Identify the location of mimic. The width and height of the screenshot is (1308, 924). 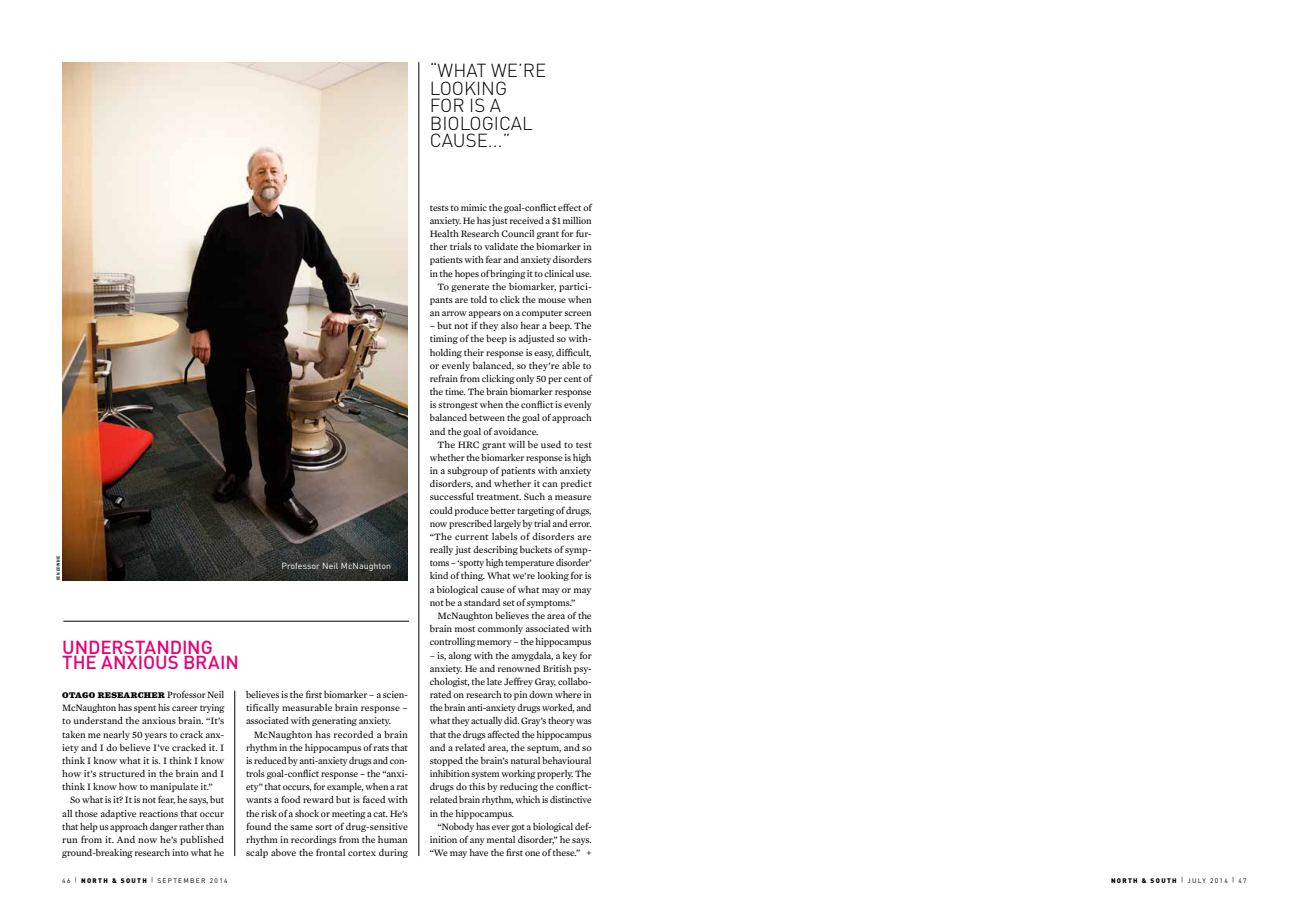
(474, 207).
